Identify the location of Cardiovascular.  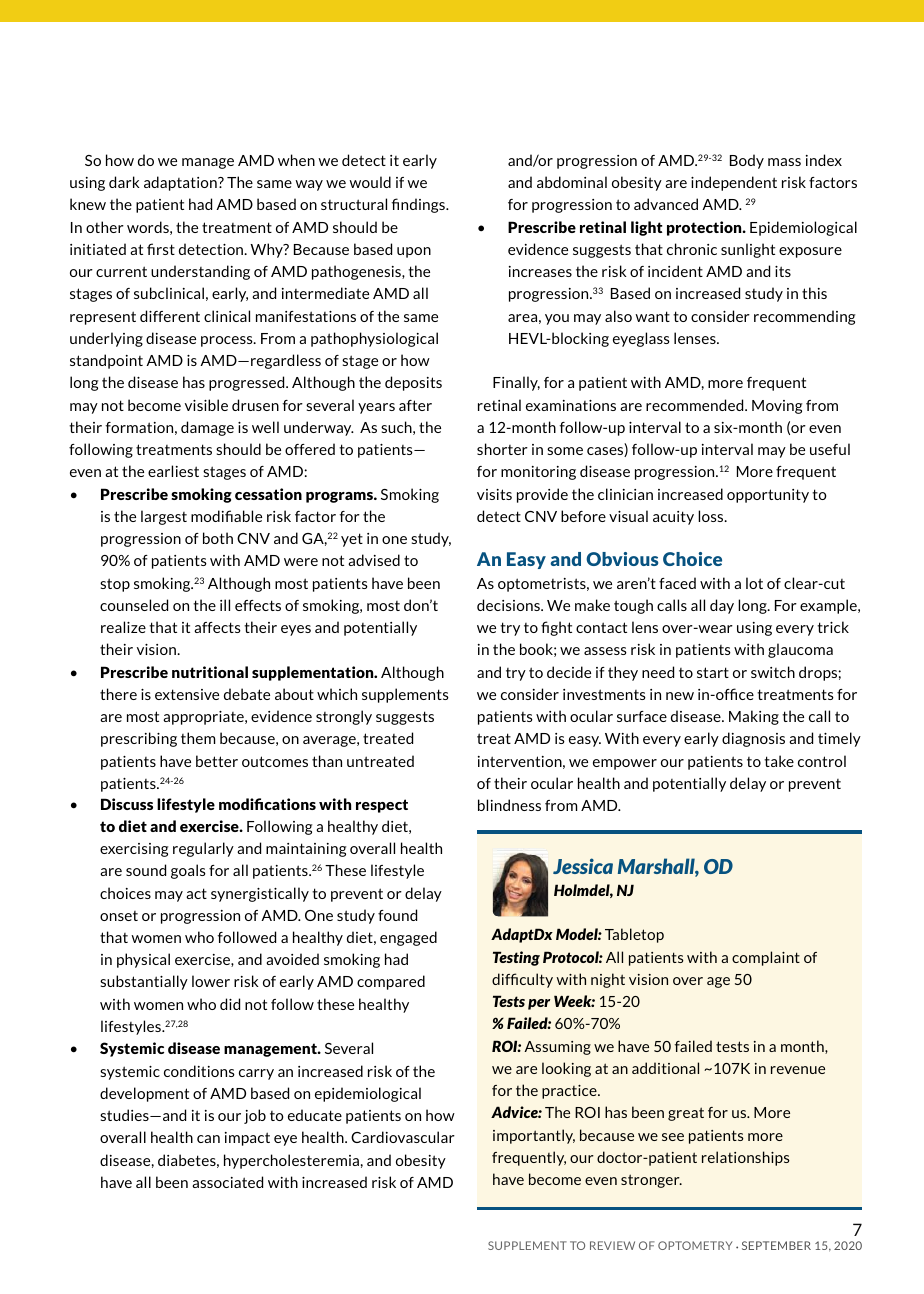
(403, 1137).
